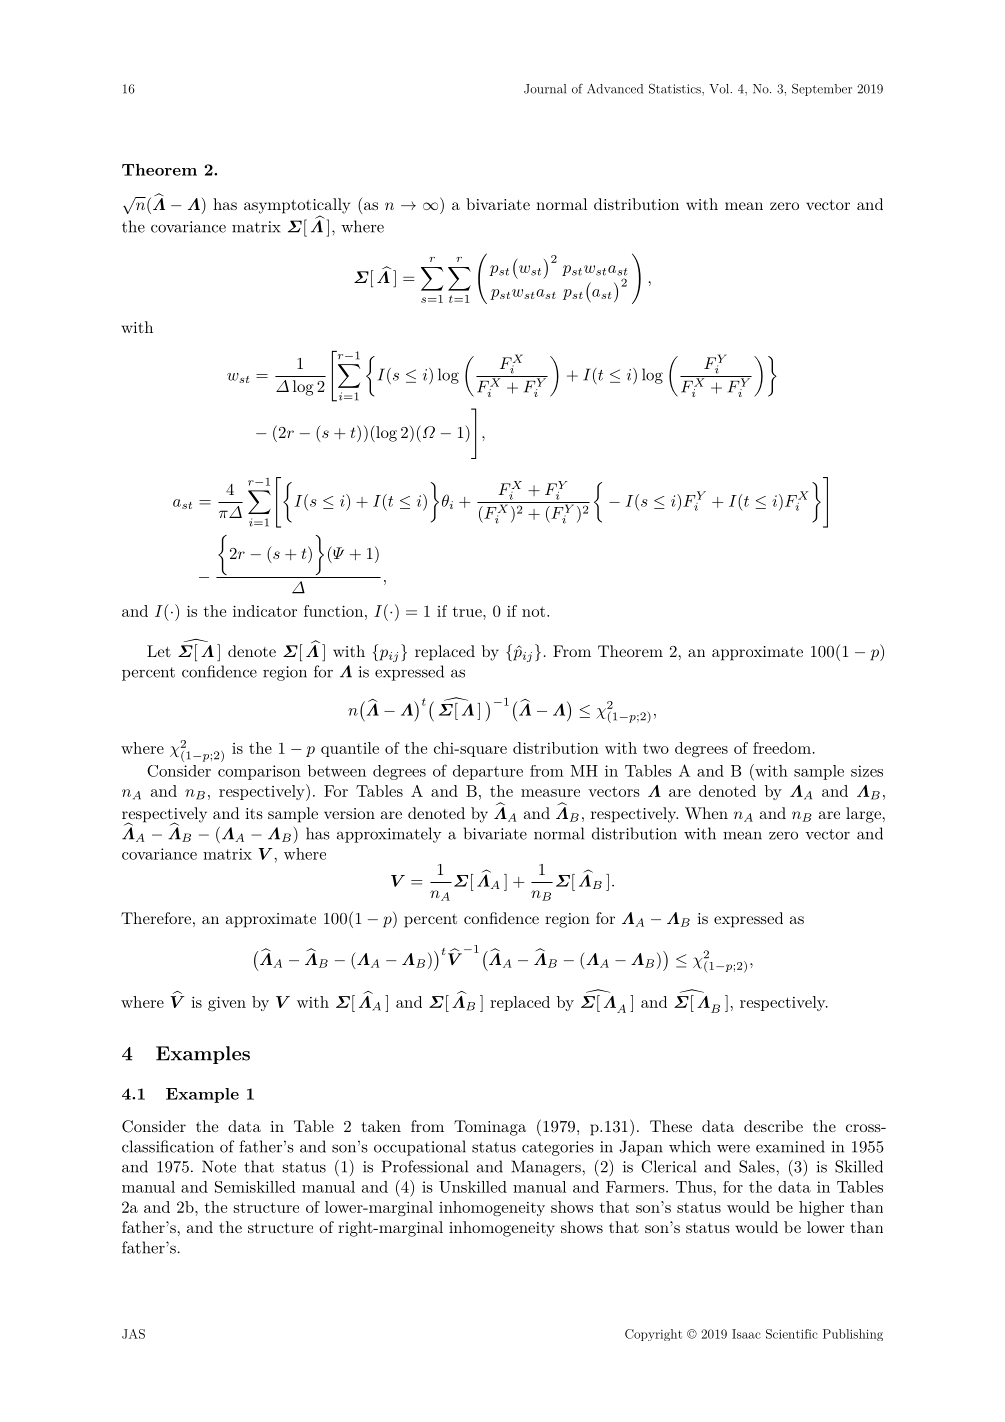  Describe the element at coordinates (558, 1148) in the screenshot. I see `categories` at that location.
